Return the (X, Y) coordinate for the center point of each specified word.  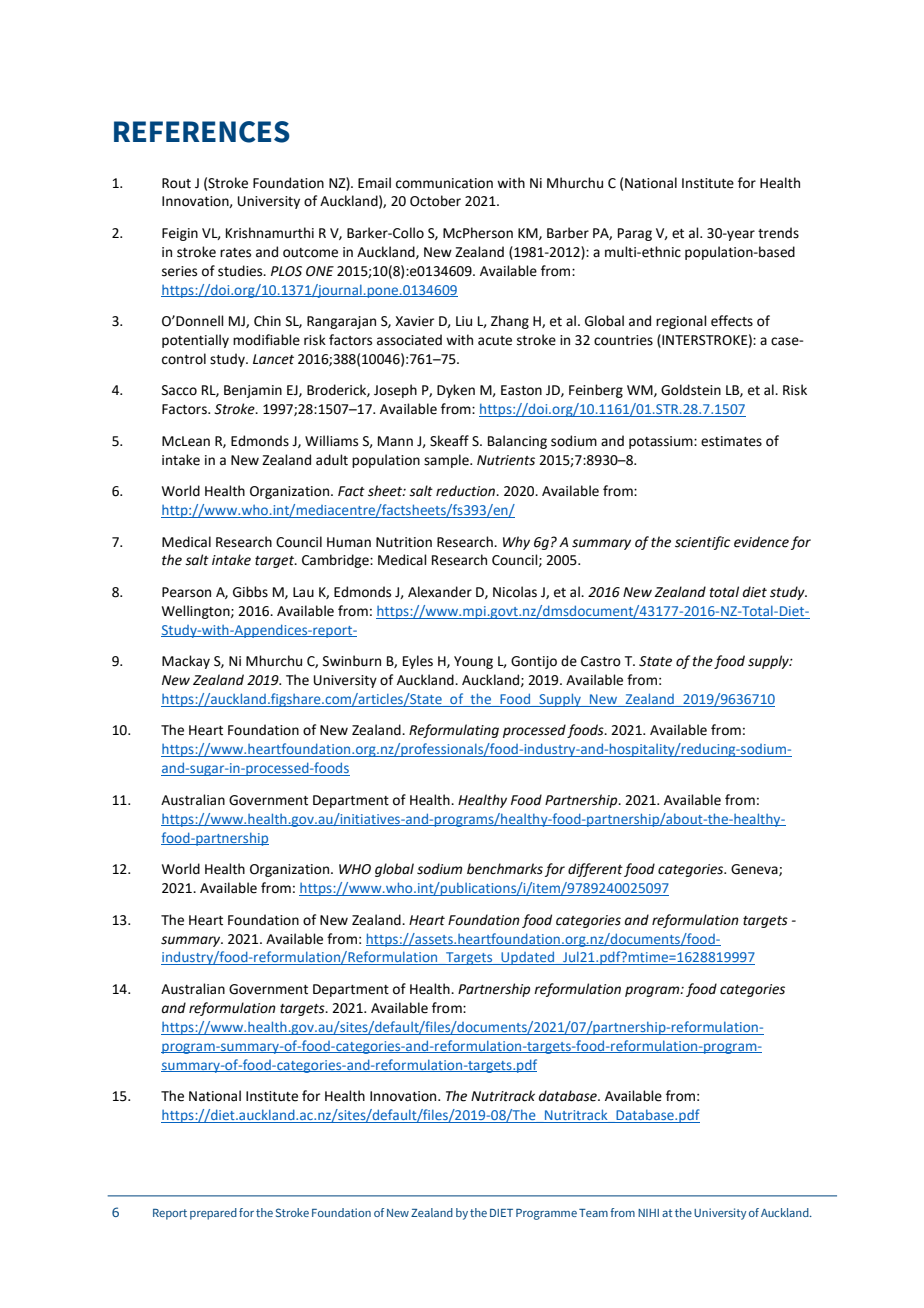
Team (593, 1213)
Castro (601, 661)
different (595, 870)
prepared (213, 1214)
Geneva (755, 870)
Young (473, 662)
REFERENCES (202, 132)
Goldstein (691, 390)
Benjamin (253, 391)
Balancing (517, 442)
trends (778, 233)
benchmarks (505, 869)
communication (444, 183)
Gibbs (250, 592)
